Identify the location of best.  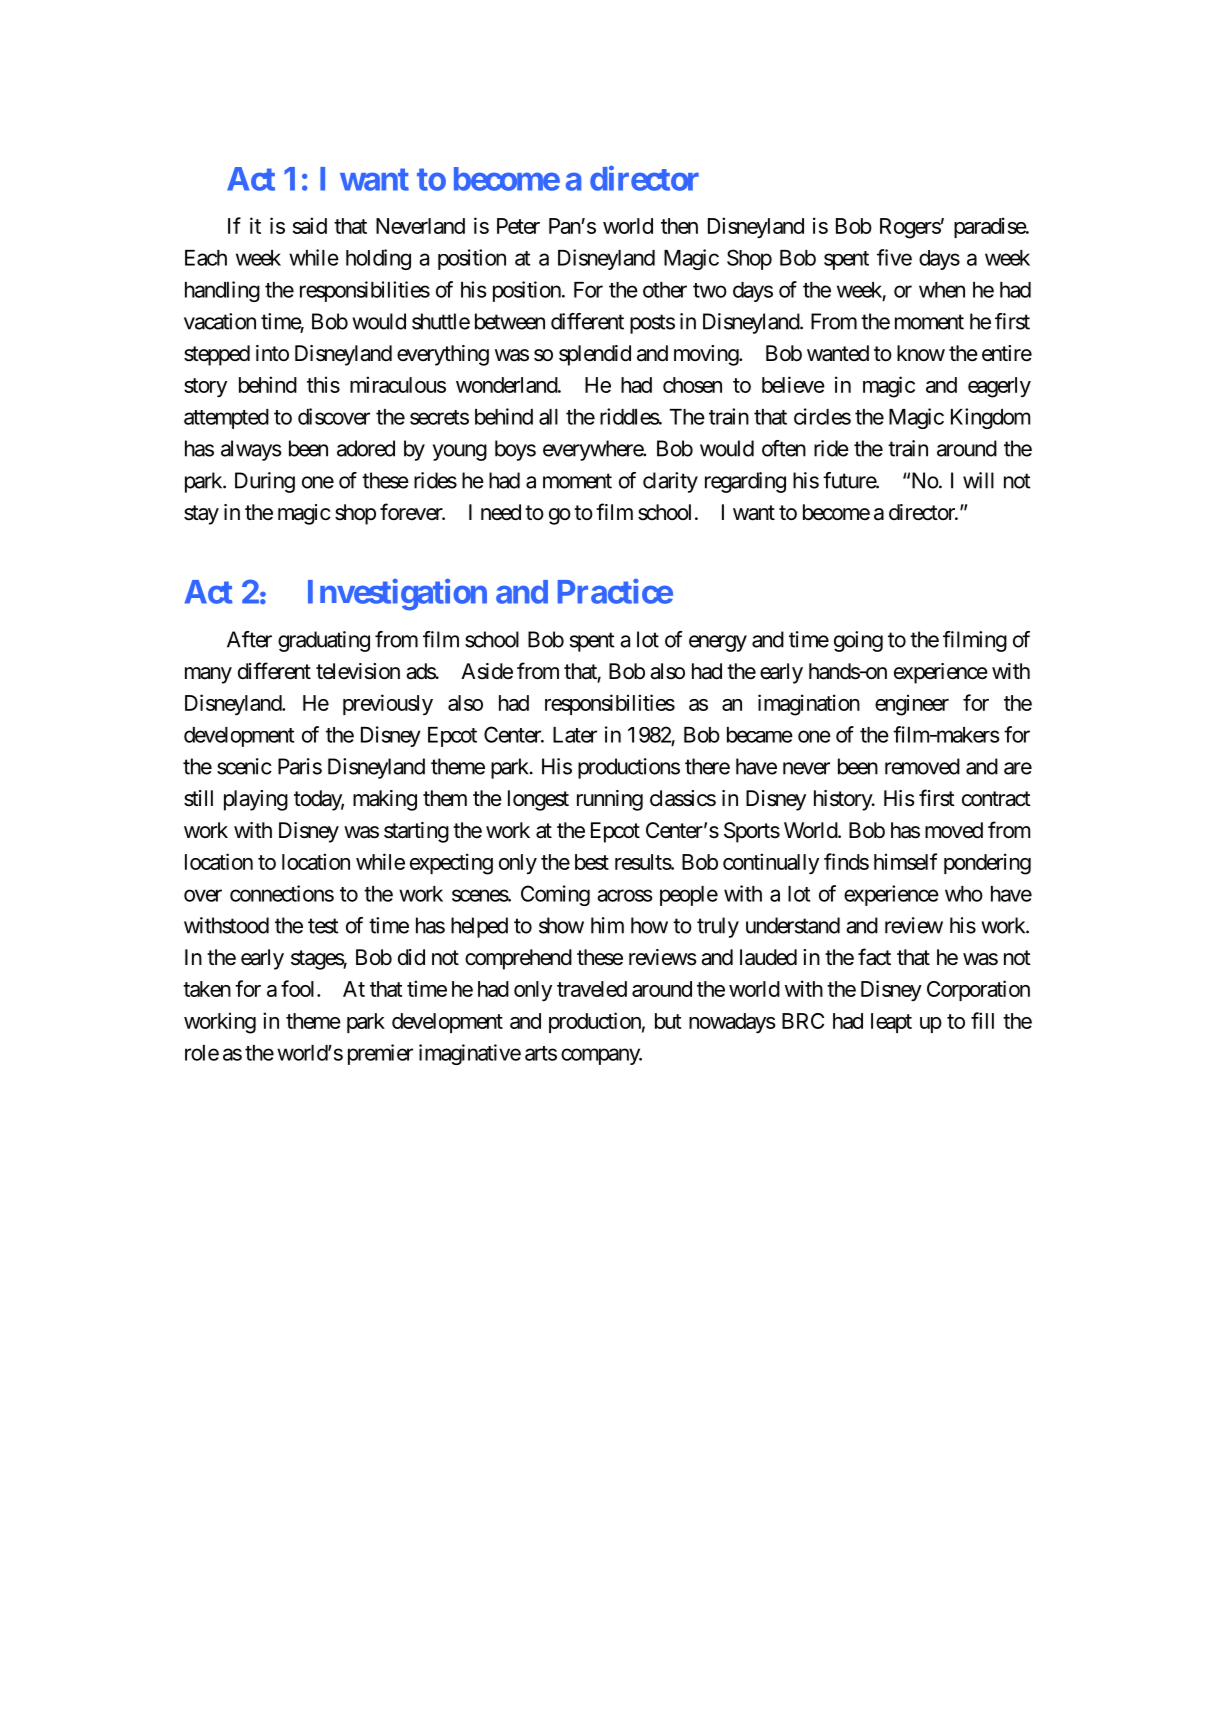
(592, 862).
